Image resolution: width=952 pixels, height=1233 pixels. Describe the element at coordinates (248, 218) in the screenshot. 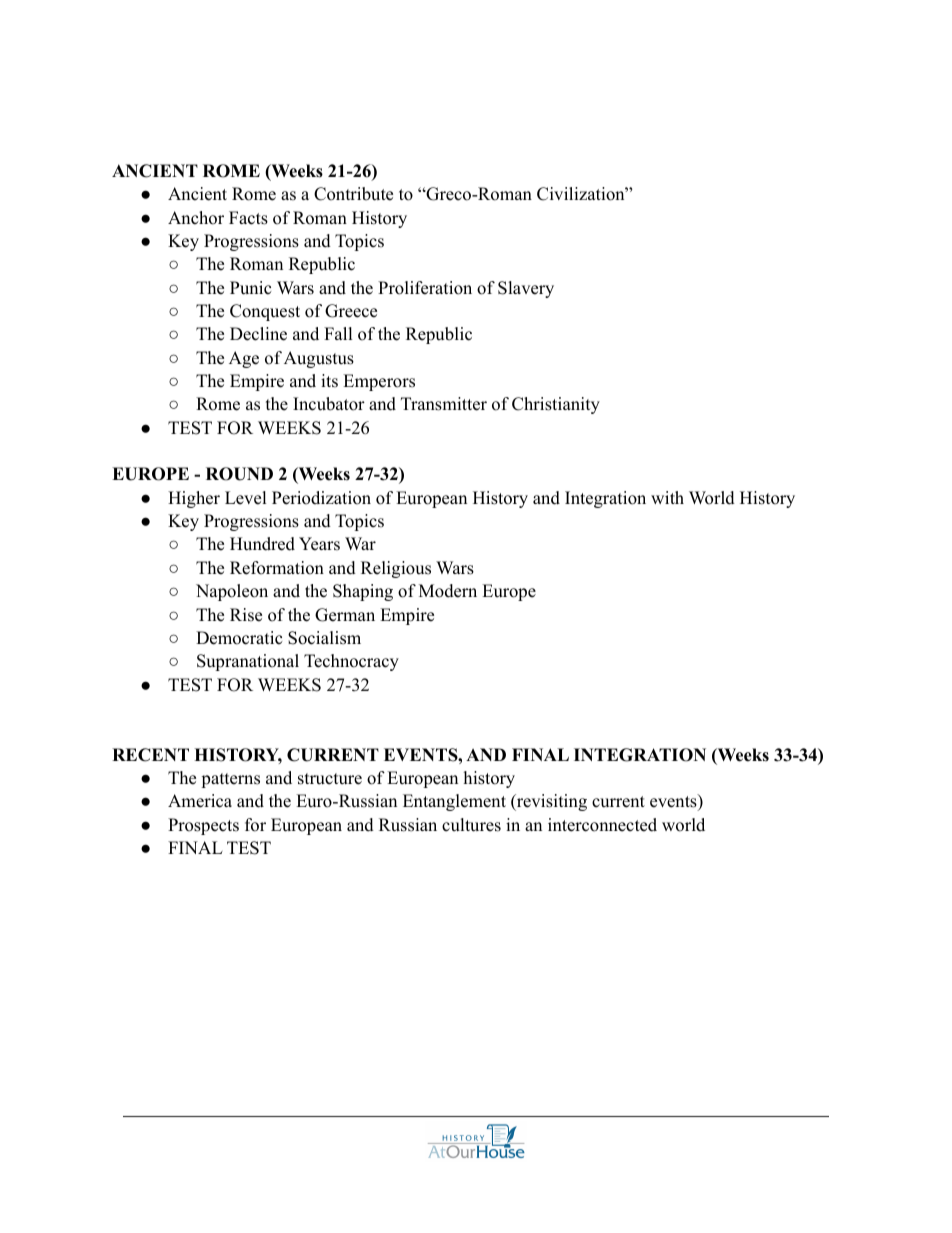

I see `Facts` at that location.
